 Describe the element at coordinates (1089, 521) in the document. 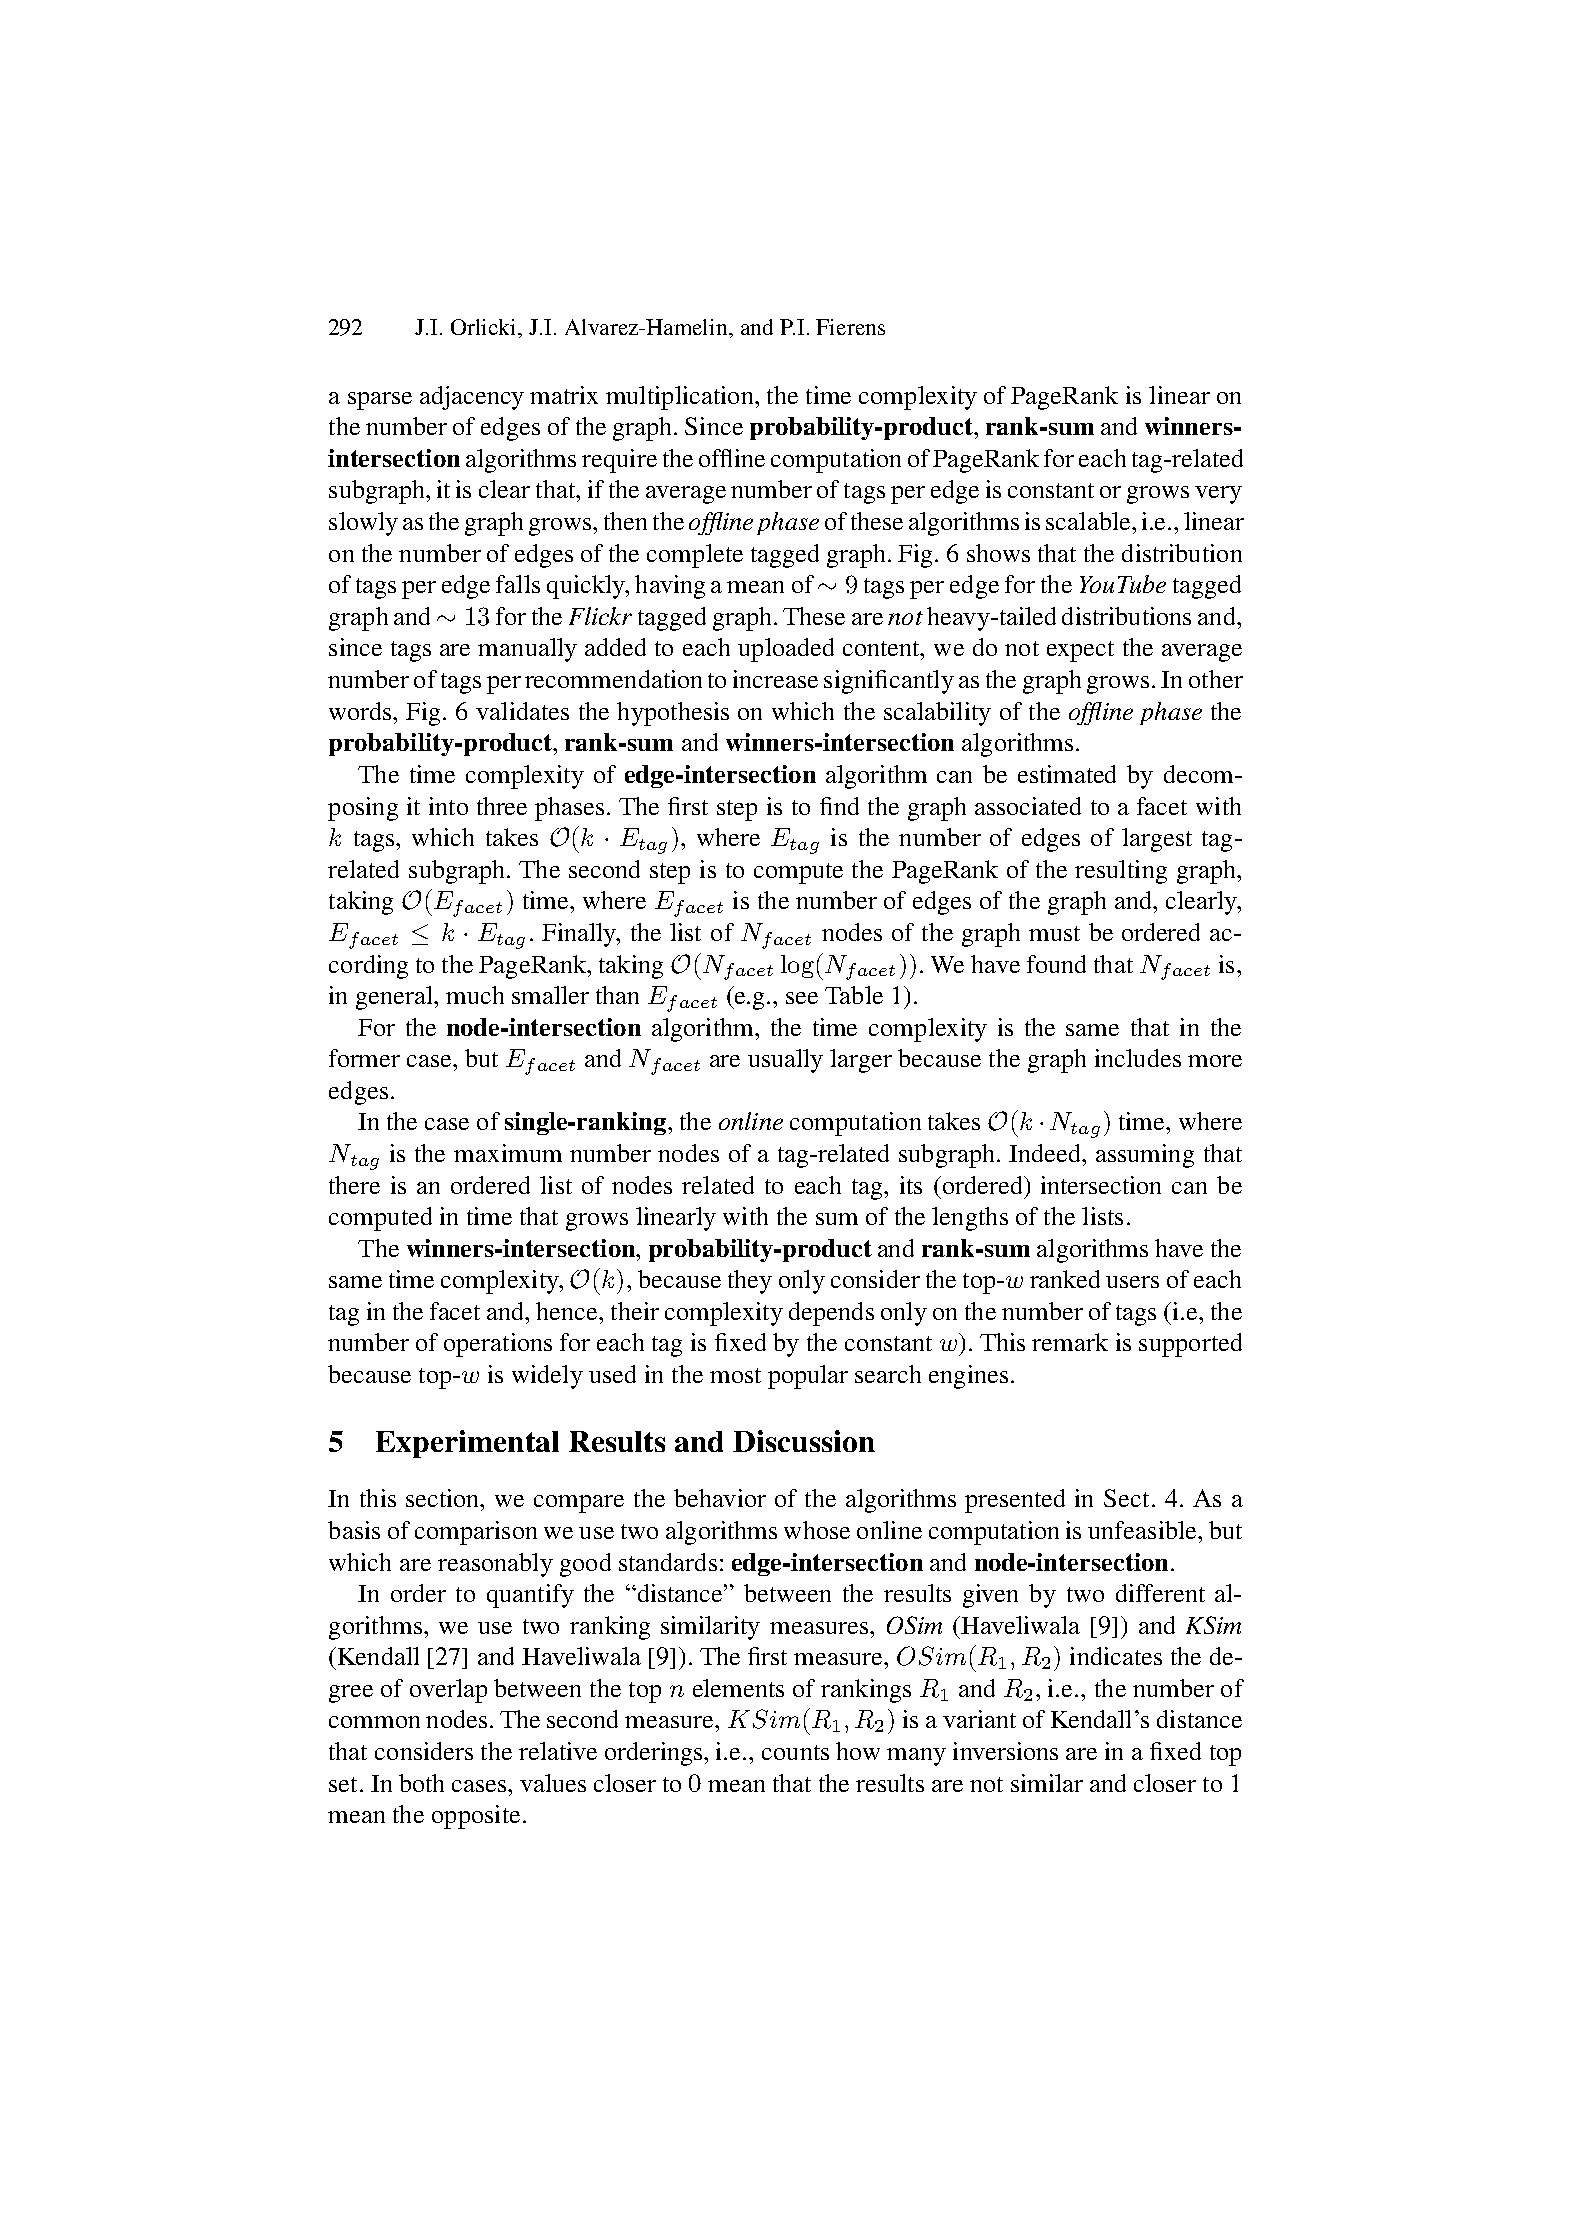

I see `scalable` at that location.
